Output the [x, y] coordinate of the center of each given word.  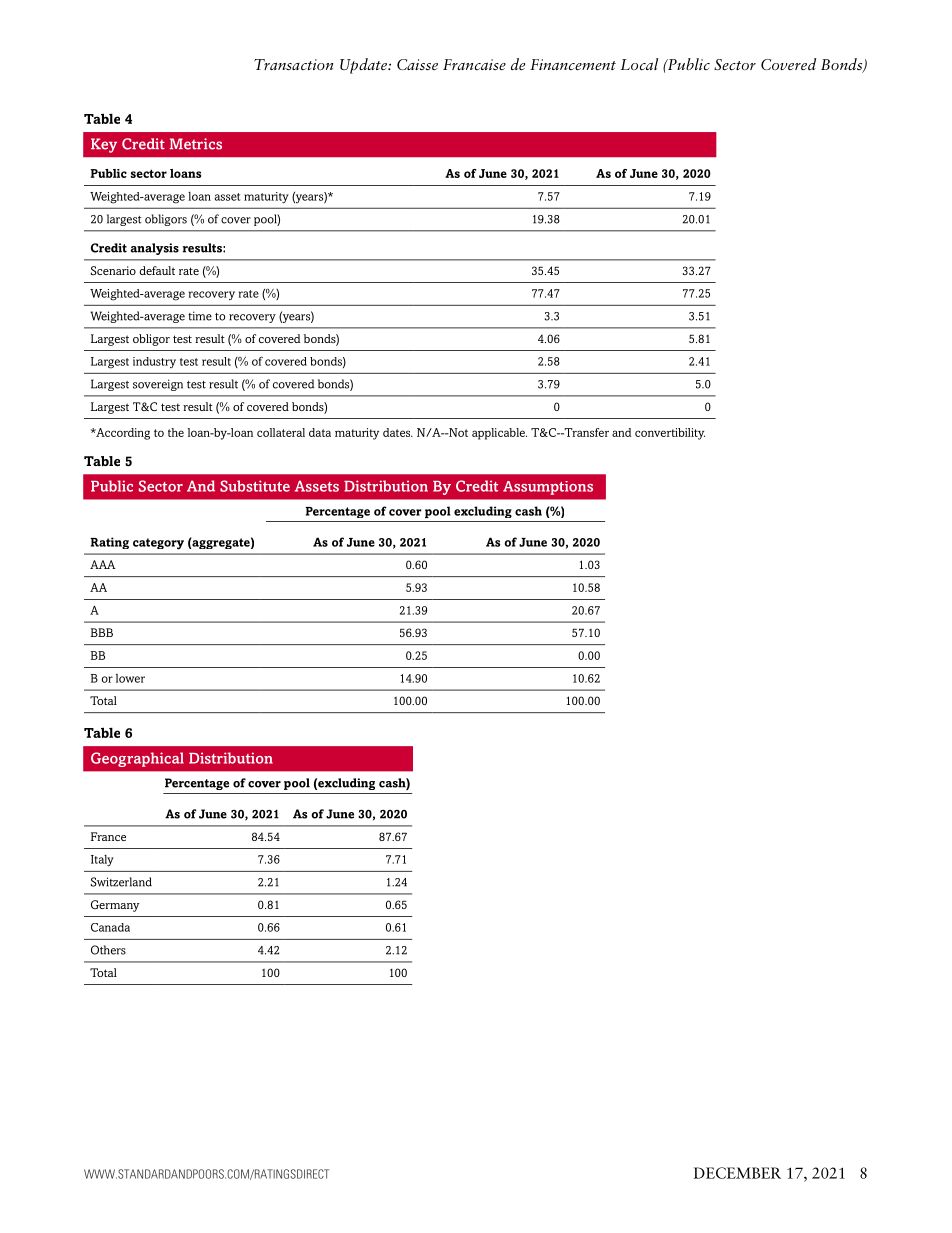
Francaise [474, 65]
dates [398, 432]
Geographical [137, 759]
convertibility [670, 434]
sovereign [158, 385]
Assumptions [548, 488]
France [108, 836]
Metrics [196, 144]
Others [108, 950]
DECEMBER [737, 1173]
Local [639, 64]
